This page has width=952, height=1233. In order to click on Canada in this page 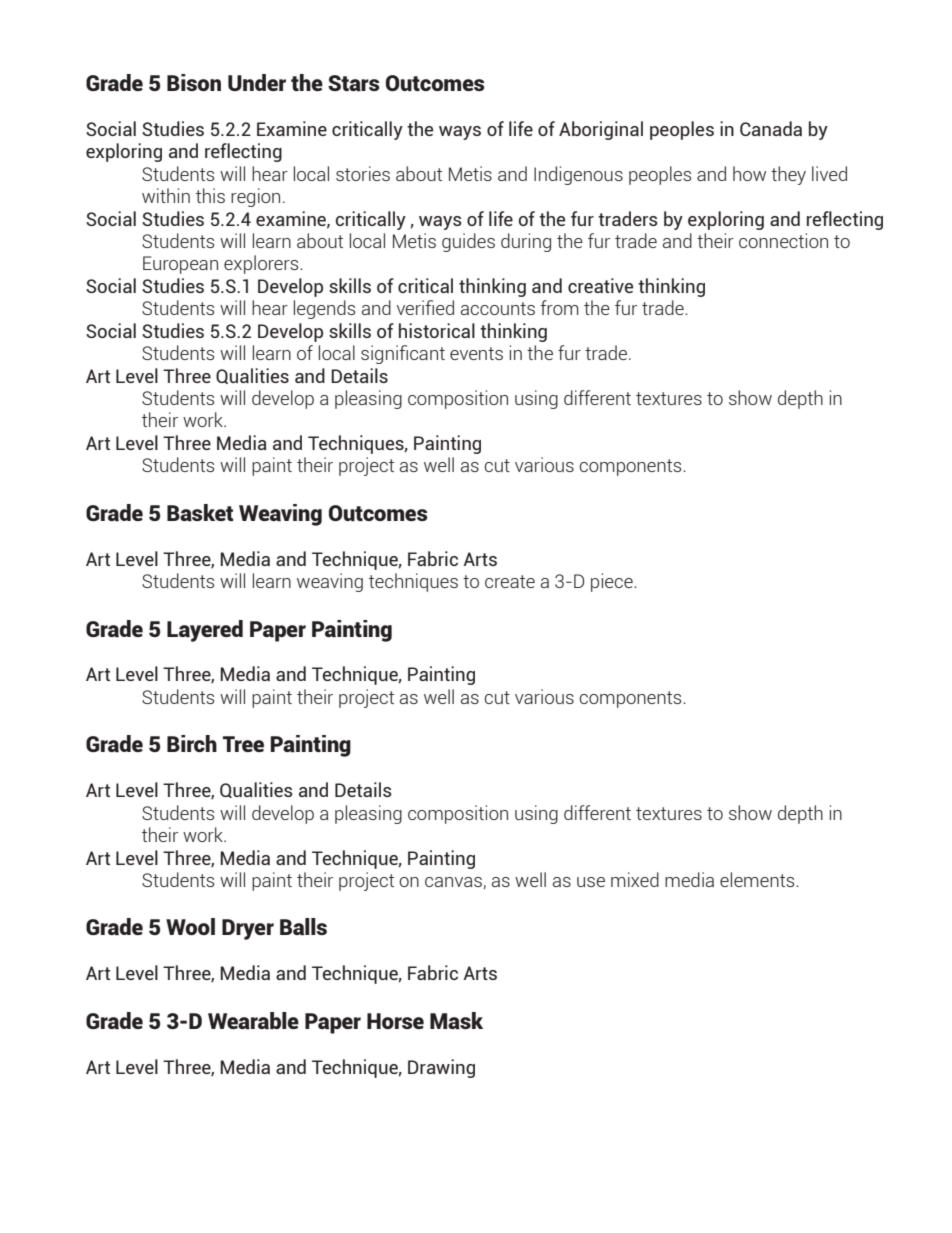, I will do `click(771, 128)`.
